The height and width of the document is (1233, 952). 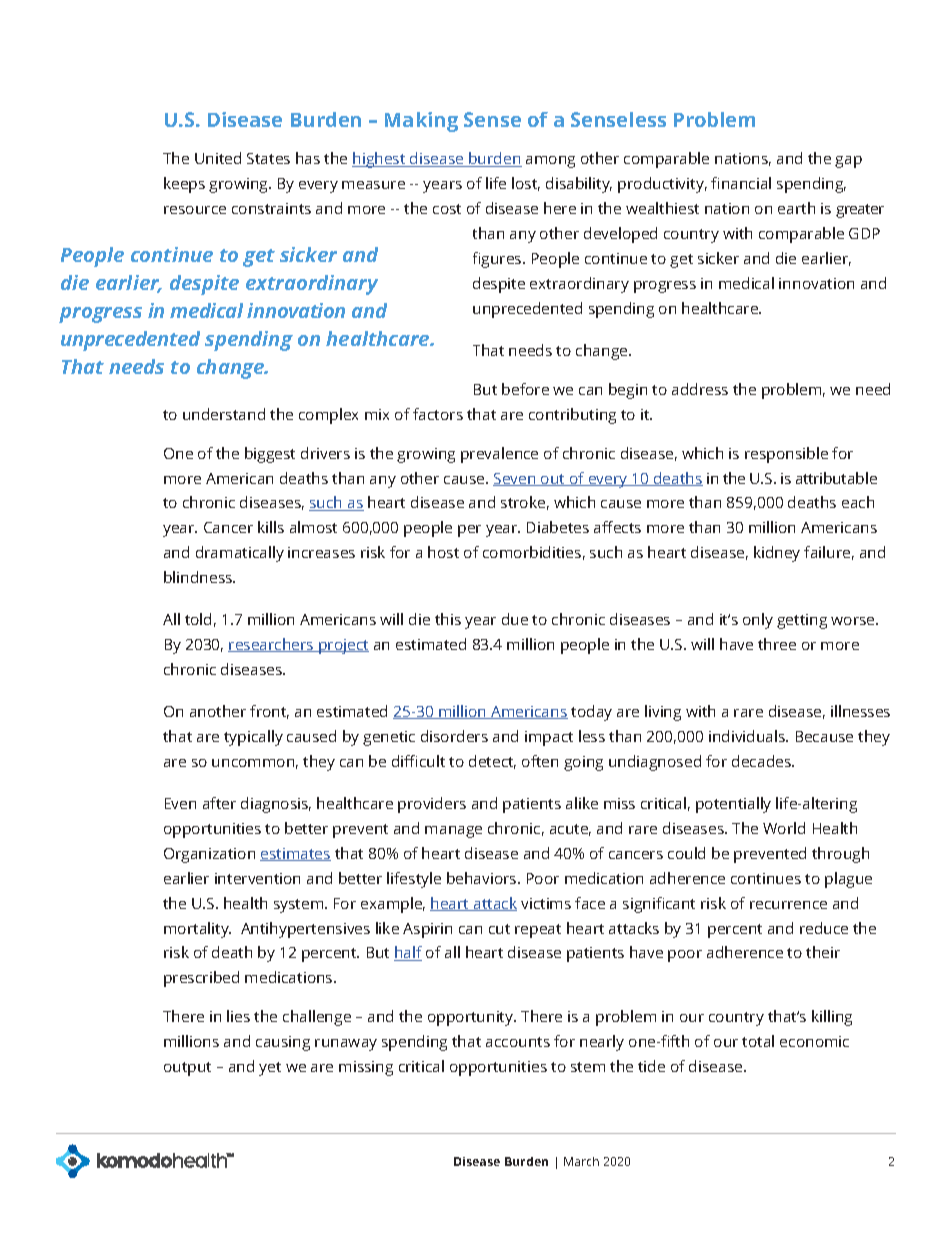 I want to click on biggest, so click(x=270, y=455).
